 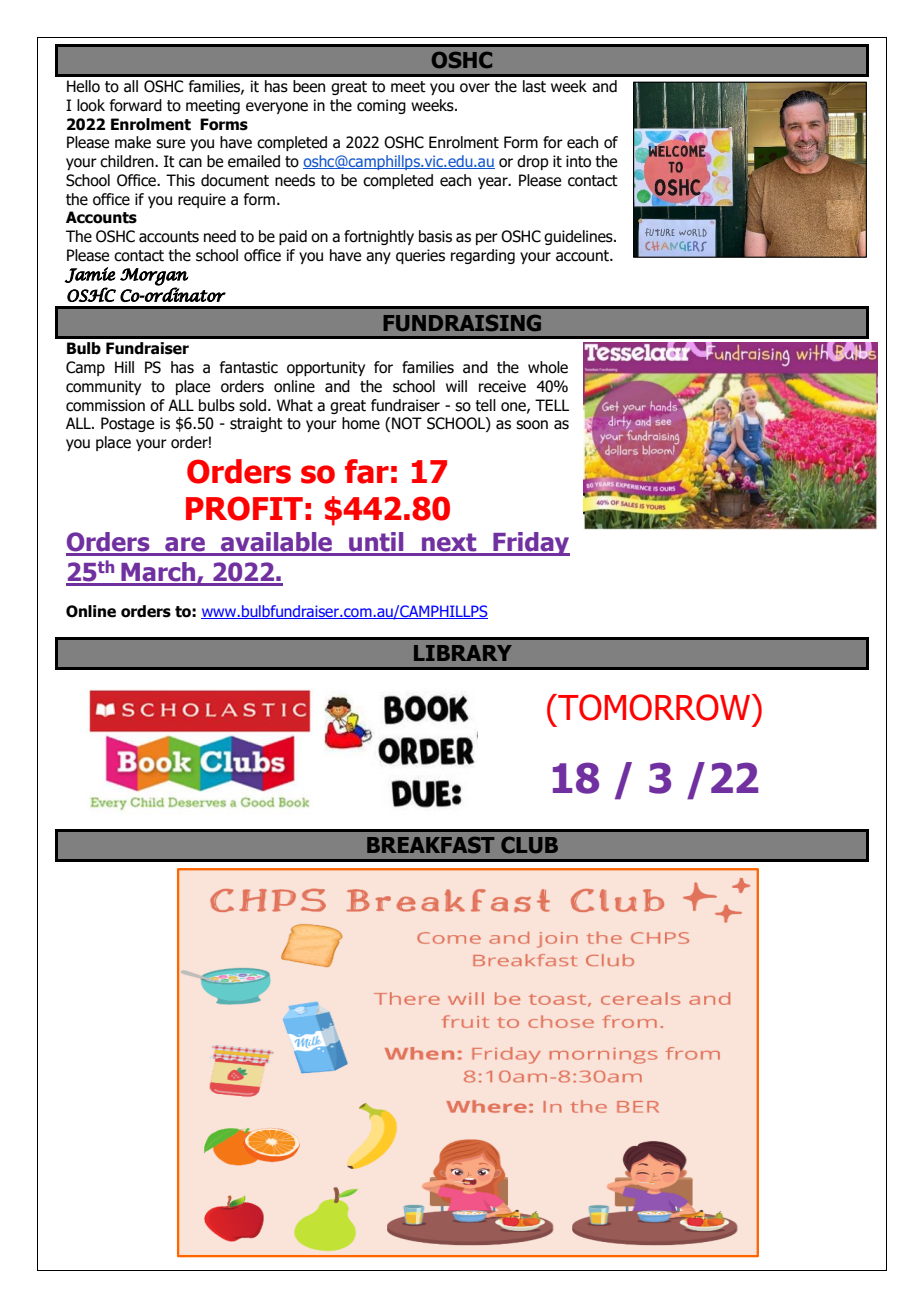 What do you see at coordinates (529, 845) in the image?
I see `CLUB` at bounding box center [529, 845].
